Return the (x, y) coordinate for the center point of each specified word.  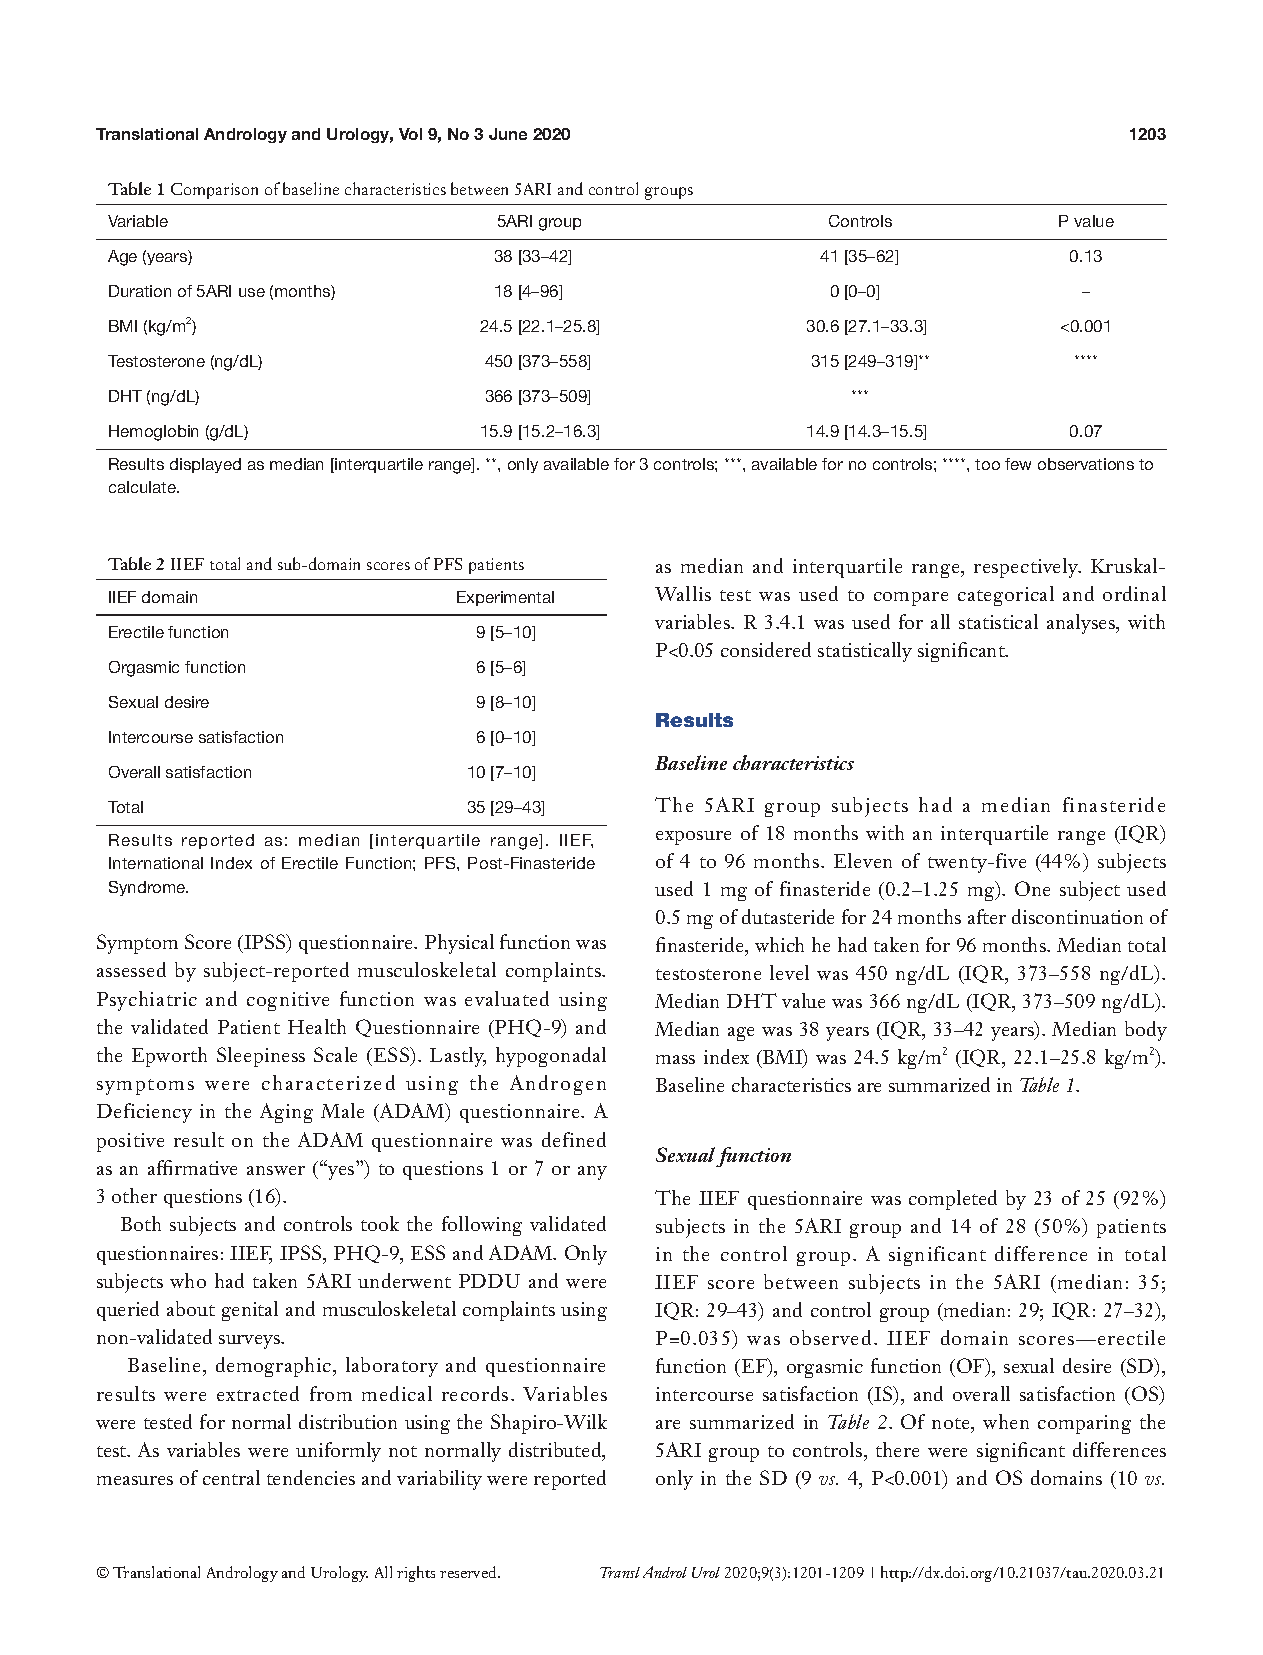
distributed (556, 1451)
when (1006, 1421)
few (1018, 464)
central (231, 1477)
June (508, 134)
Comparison (214, 191)
